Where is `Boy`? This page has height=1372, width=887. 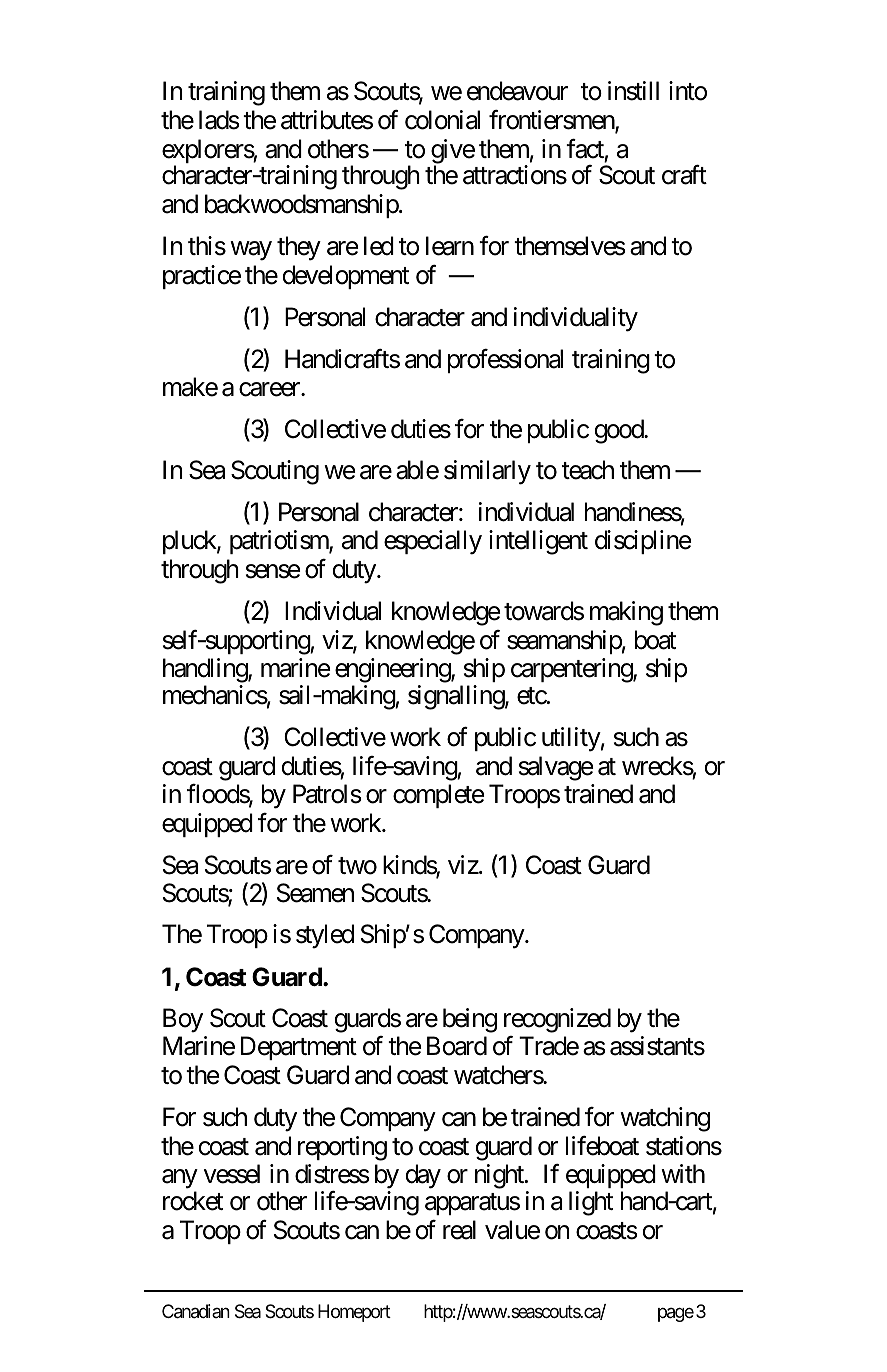 Boy is located at coordinates (183, 1020).
